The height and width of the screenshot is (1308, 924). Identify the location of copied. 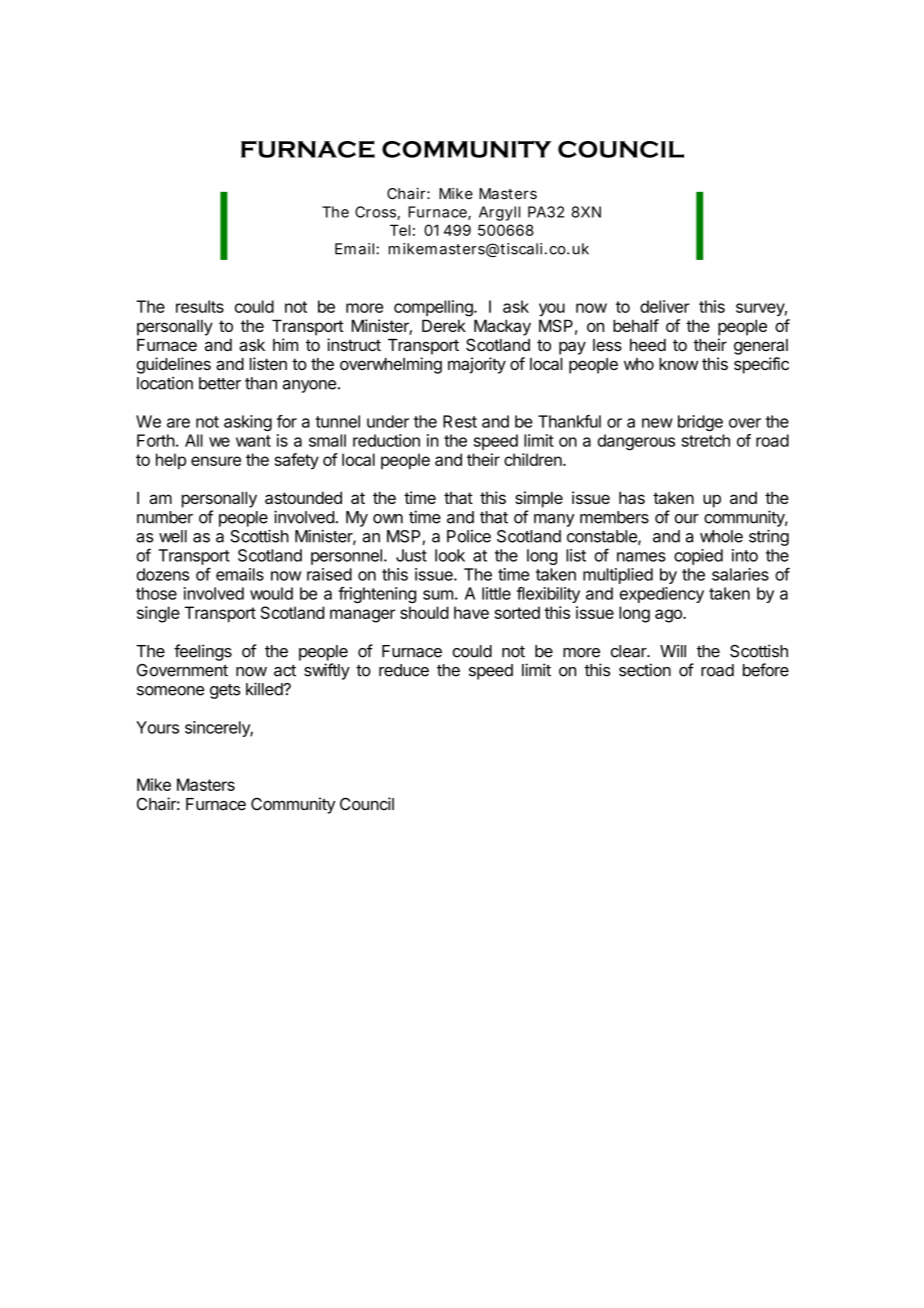
(698, 557).
